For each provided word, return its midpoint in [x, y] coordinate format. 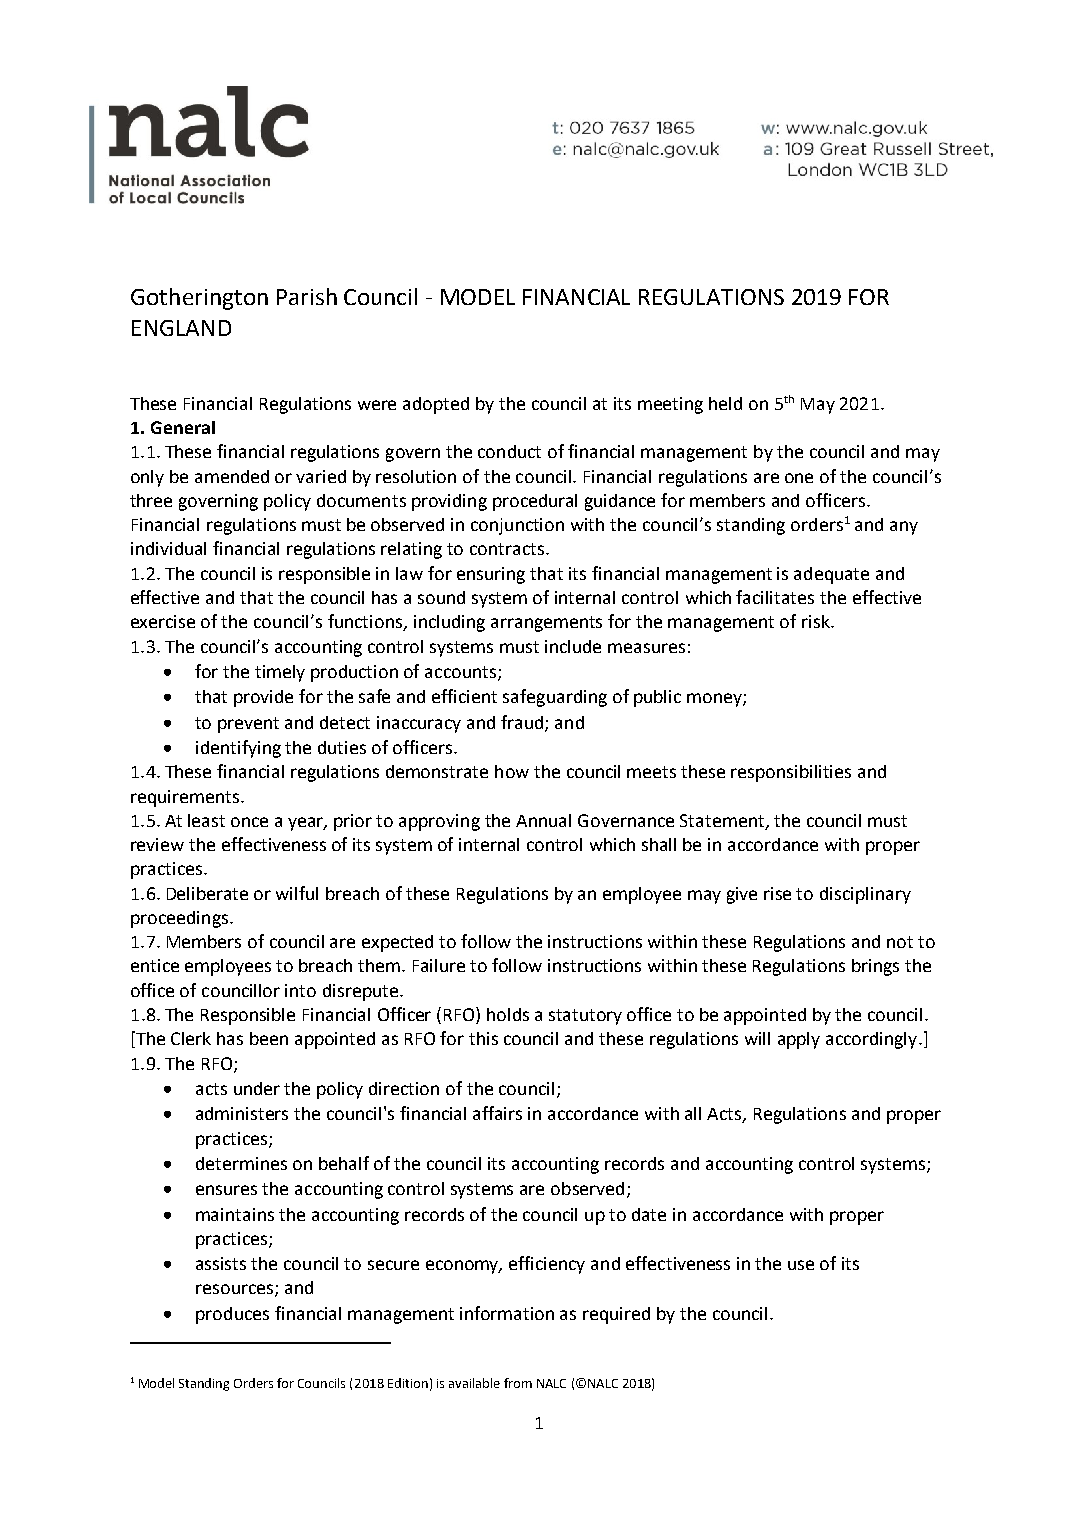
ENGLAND [181, 328]
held [725, 403]
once [249, 822]
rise [777, 893]
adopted [436, 405]
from [518, 1383]
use [801, 1265]
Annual [543, 820]
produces [232, 1315]
